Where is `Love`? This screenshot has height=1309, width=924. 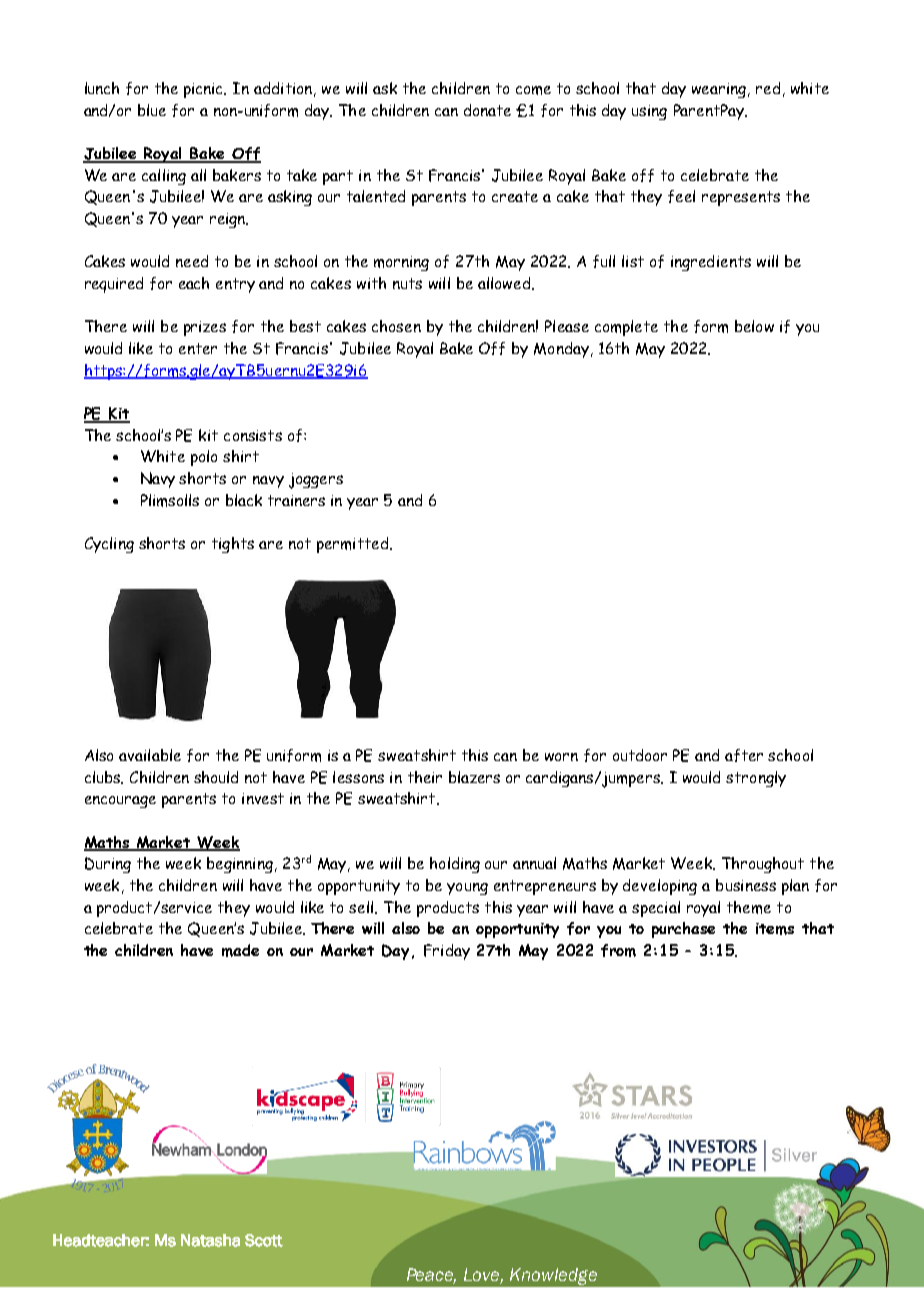 Love is located at coordinates (483, 1275).
